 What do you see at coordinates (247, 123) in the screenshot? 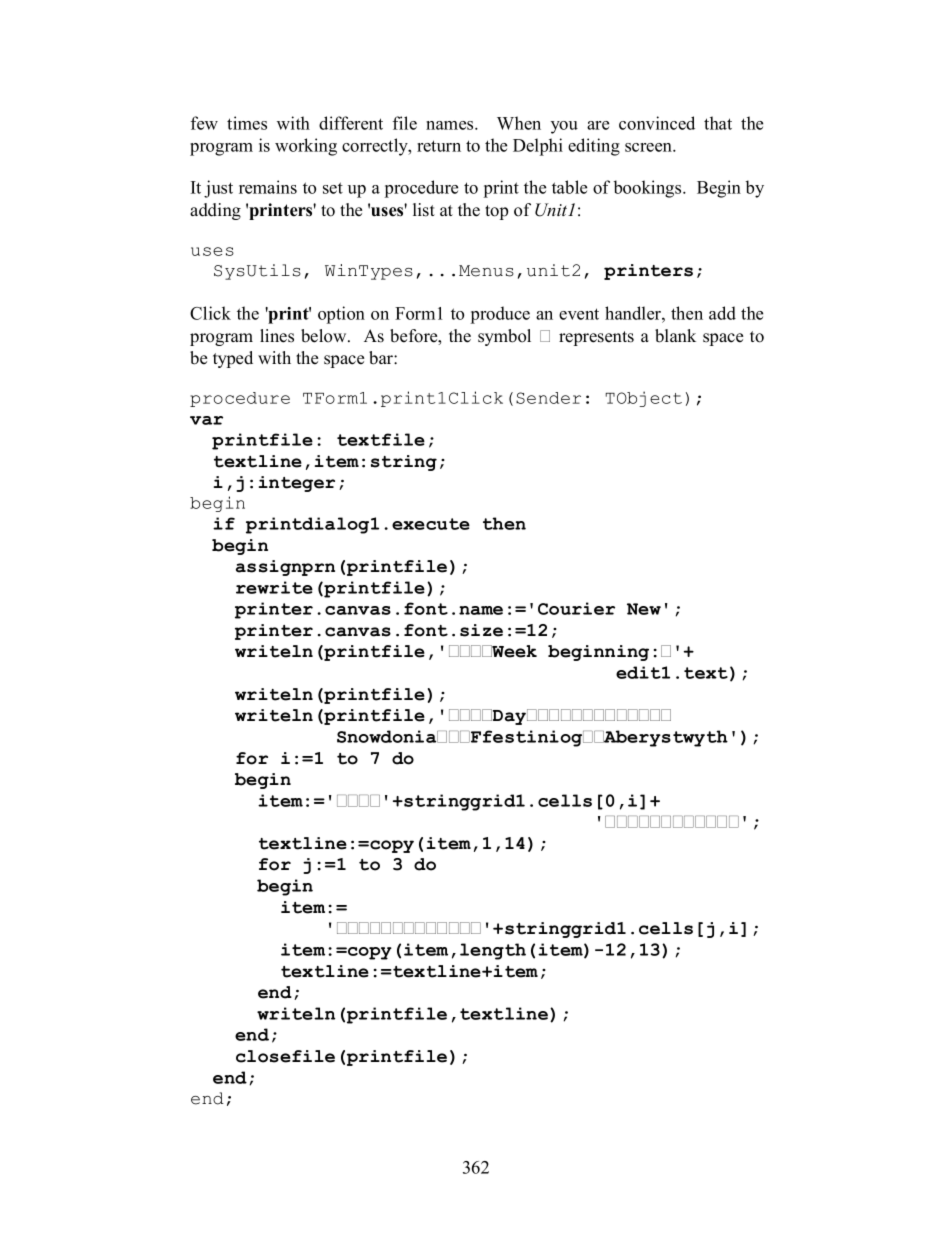
I see `times` at bounding box center [247, 123].
